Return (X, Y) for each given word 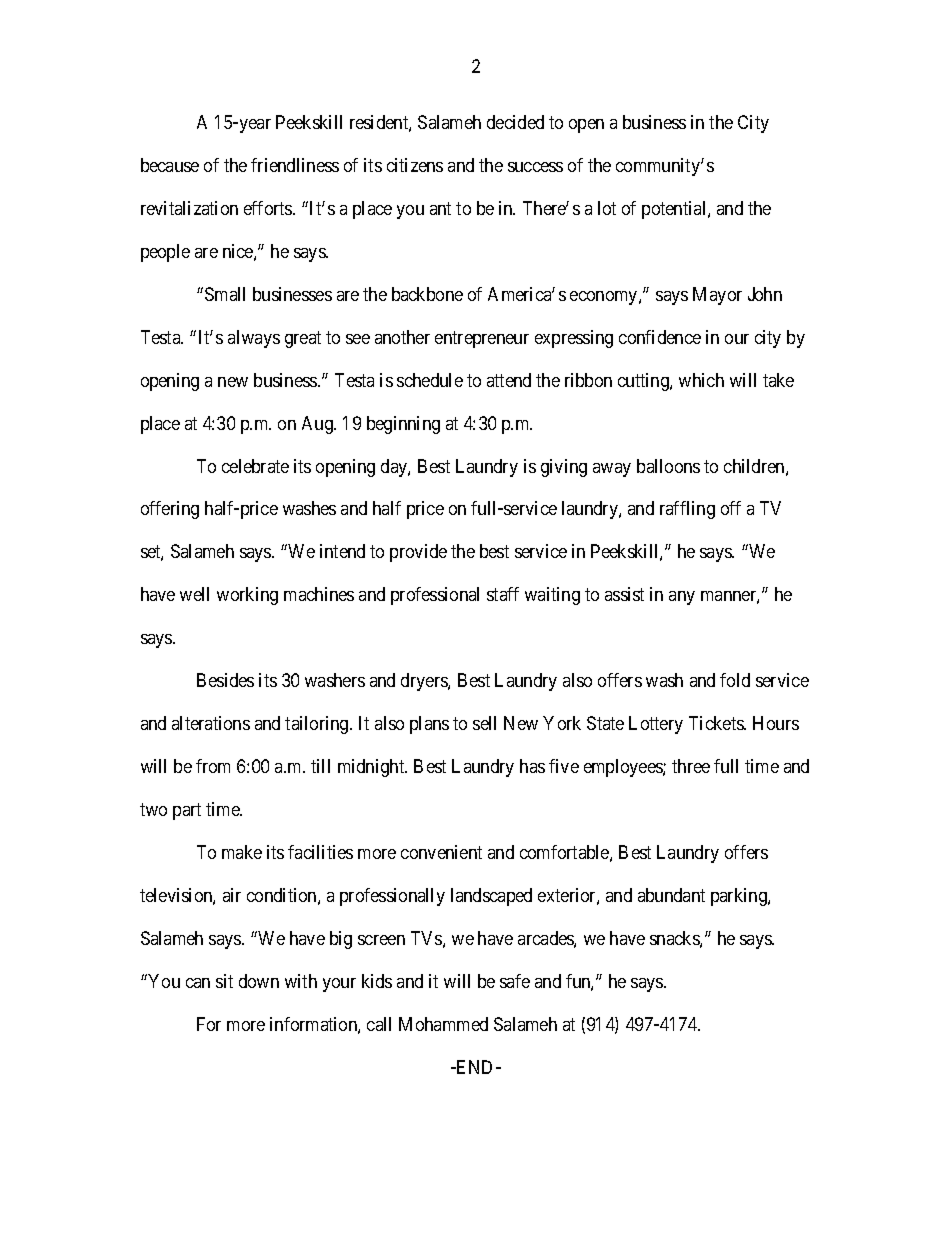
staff (503, 594)
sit (224, 981)
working (247, 596)
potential (675, 210)
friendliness (295, 165)
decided (515, 122)
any (682, 598)
